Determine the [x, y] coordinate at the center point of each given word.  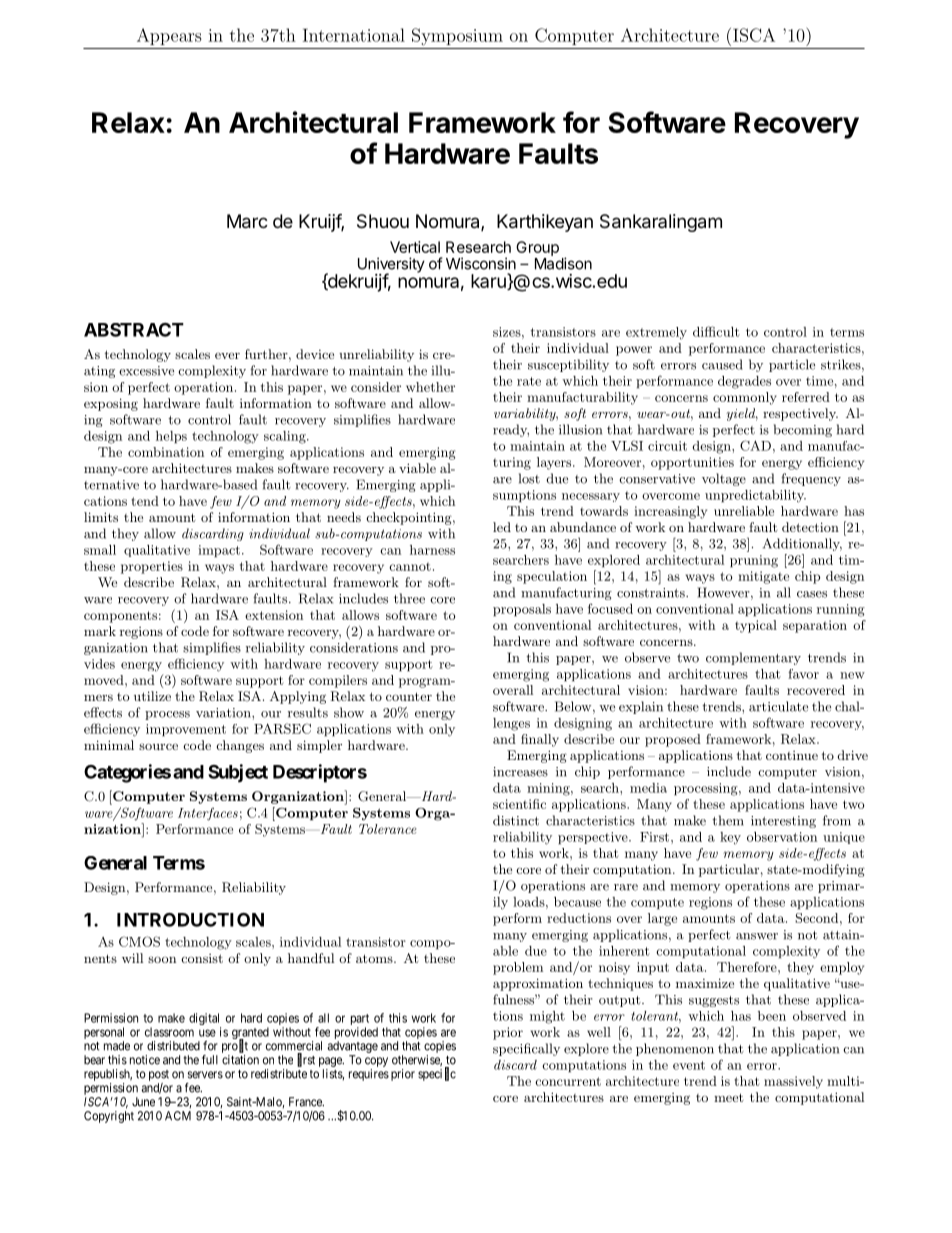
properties [152, 567]
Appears [169, 36]
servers [205, 1075]
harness [432, 550]
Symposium [457, 37]
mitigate [763, 577]
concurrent [568, 1081]
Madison [563, 263]
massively [793, 1082]
